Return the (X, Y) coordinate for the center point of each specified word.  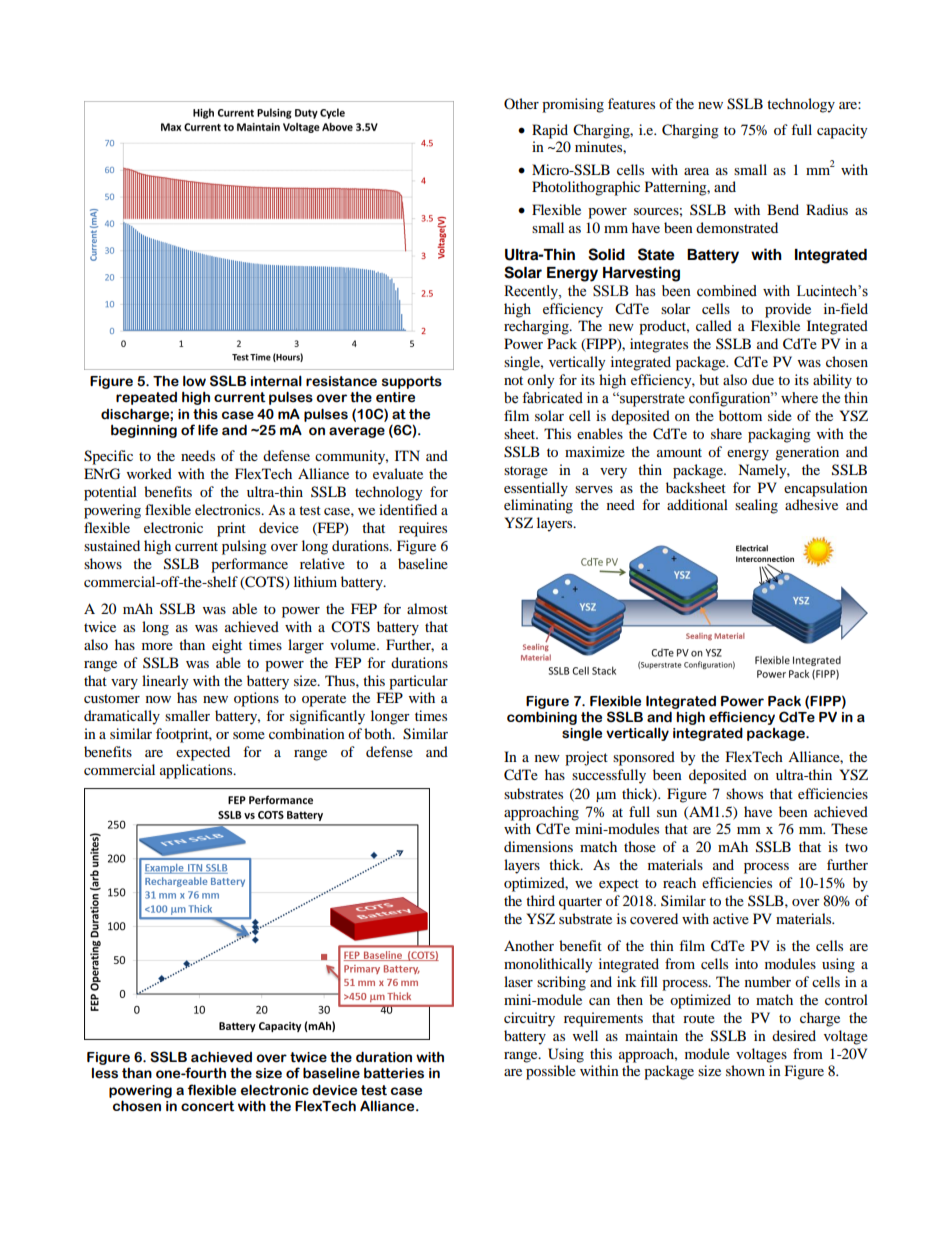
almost (427, 608)
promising (573, 105)
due (763, 379)
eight (227, 646)
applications (197, 771)
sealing (756, 506)
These (849, 828)
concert (208, 1106)
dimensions (538, 846)
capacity (842, 131)
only (541, 381)
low (194, 381)
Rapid (550, 131)
